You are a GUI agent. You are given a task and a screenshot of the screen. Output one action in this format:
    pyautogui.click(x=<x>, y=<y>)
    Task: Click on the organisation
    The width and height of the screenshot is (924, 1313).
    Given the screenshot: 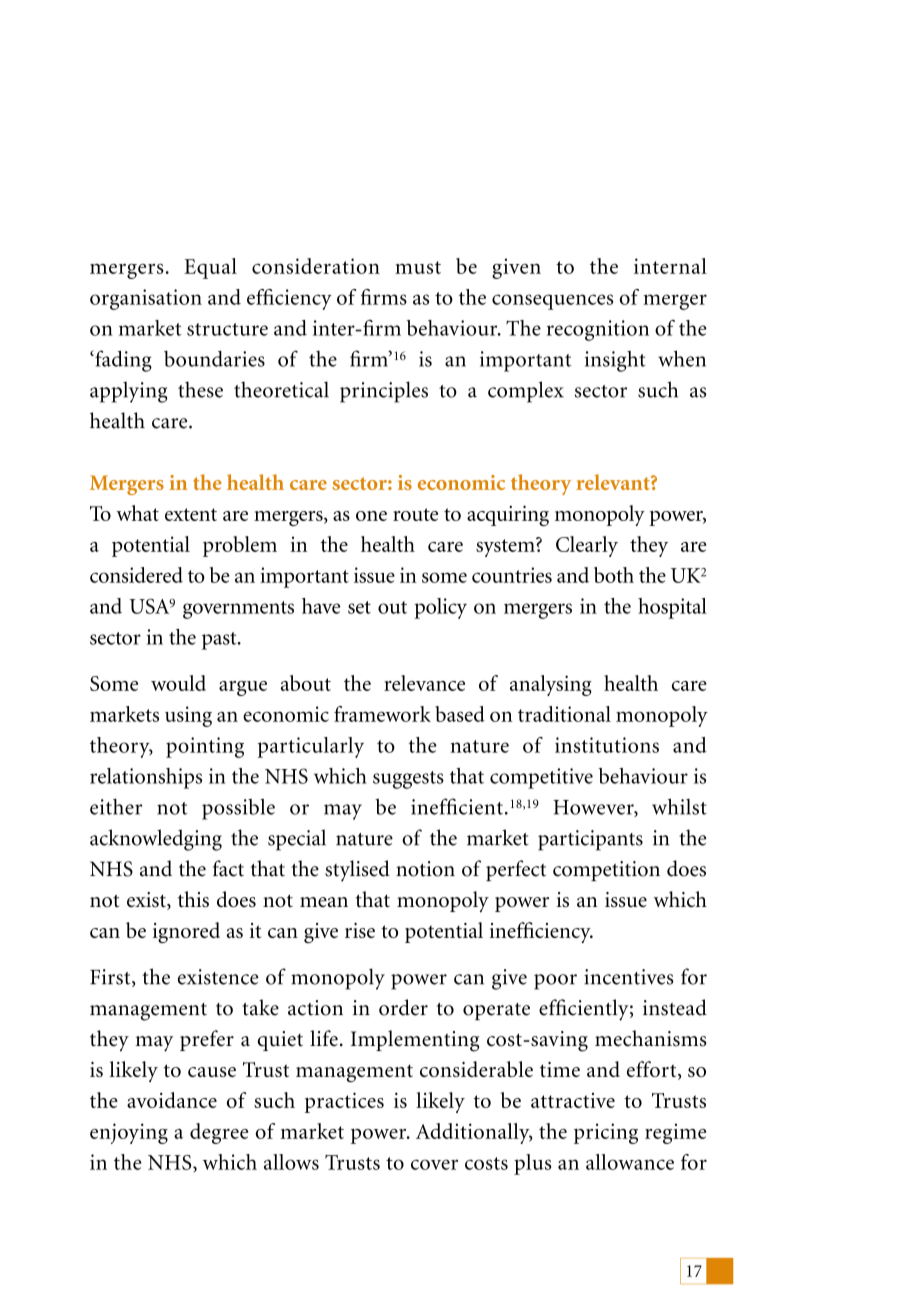 What is the action you would take?
    pyautogui.click(x=146, y=299)
